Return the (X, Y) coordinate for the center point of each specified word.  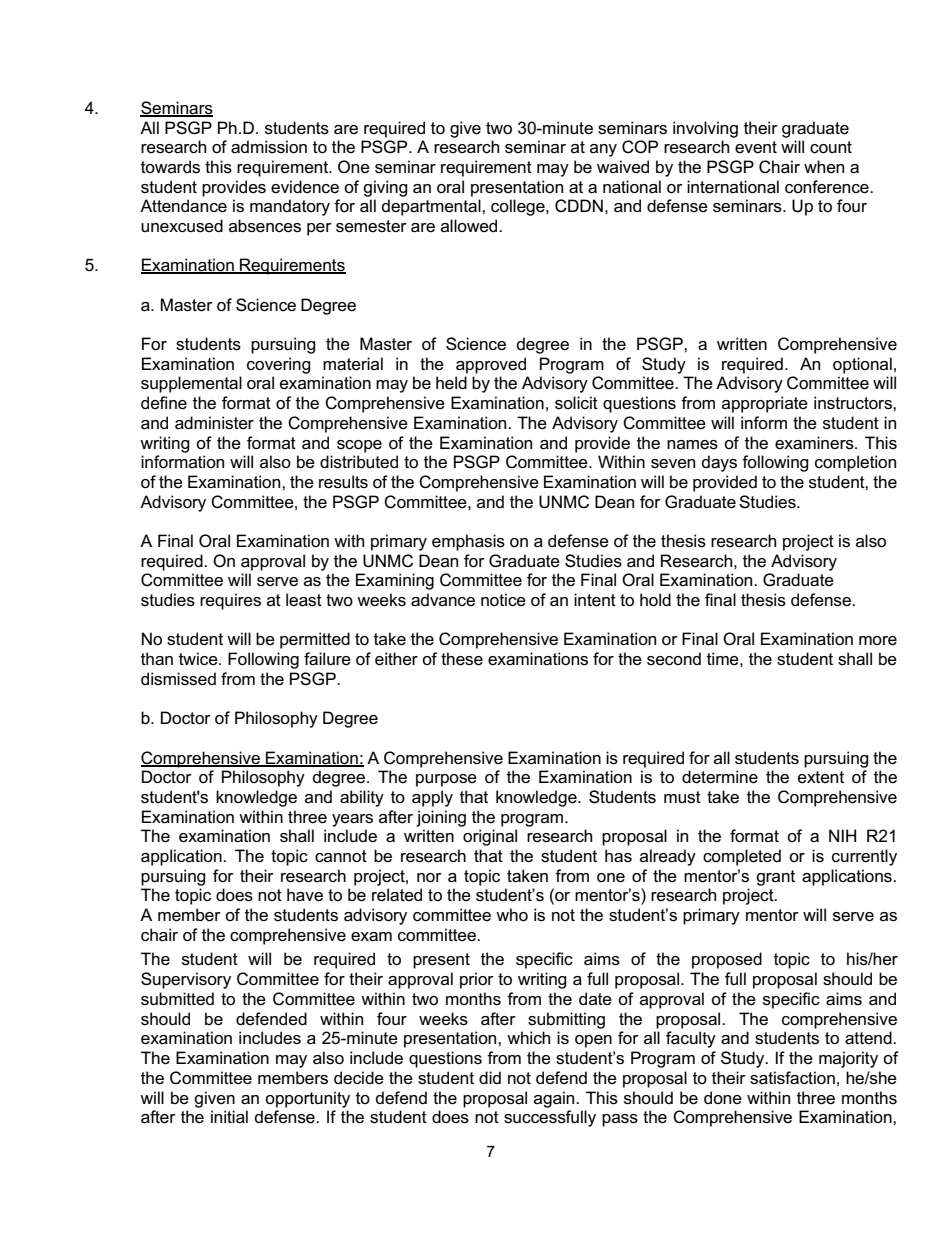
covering (279, 365)
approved (491, 365)
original (490, 837)
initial (229, 1117)
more (878, 641)
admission (269, 147)
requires (230, 601)
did (490, 1077)
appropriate (765, 404)
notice (503, 600)
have (305, 895)
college (519, 207)
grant (775, 878)
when (824, 167)
